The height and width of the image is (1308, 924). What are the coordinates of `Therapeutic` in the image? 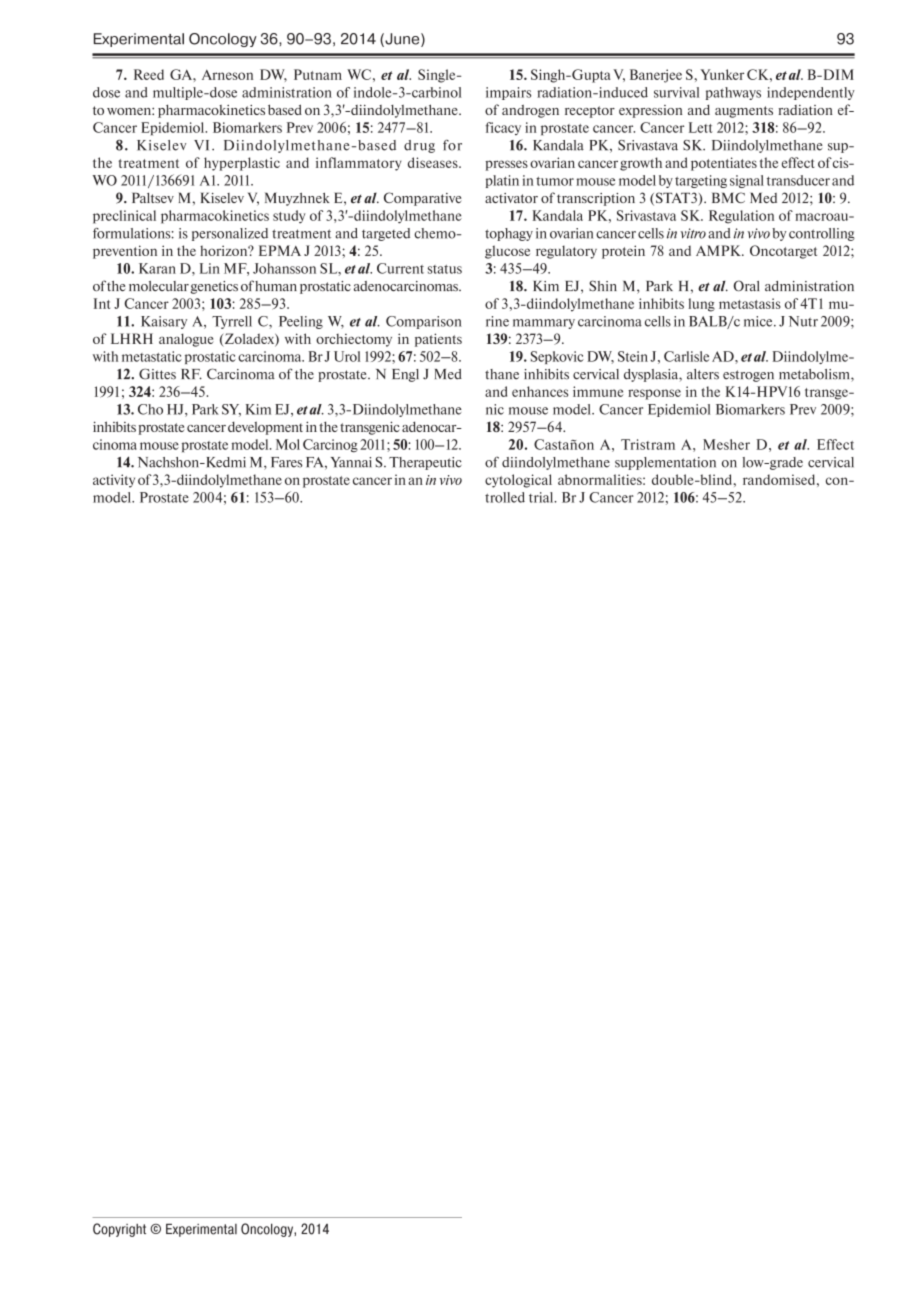 It's located at (425, 463).
